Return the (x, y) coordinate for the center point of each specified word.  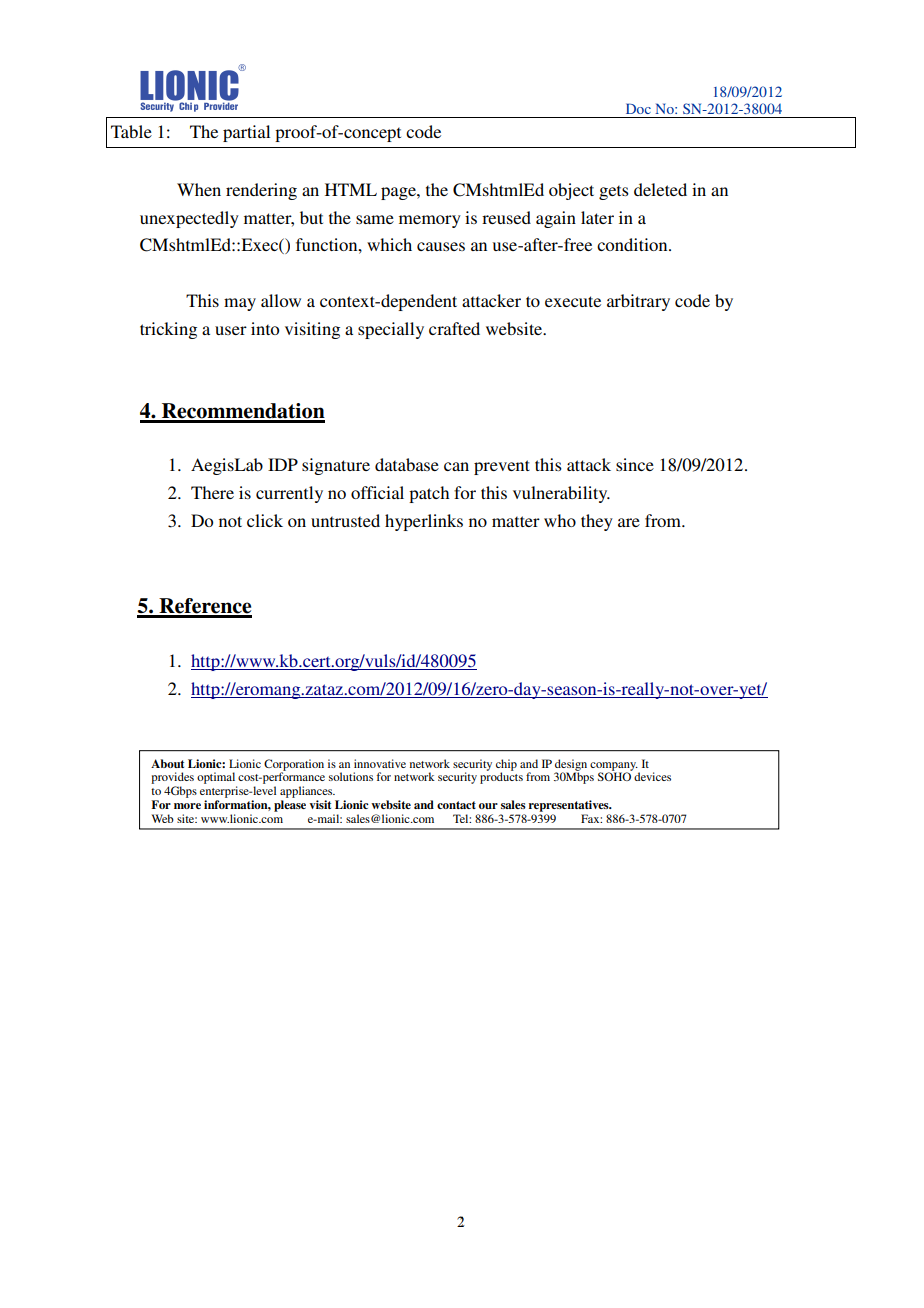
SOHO (614, 776)
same (375, 219)
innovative (380, 763)
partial (246, 133)
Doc (638, 108)
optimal (217, 779)
